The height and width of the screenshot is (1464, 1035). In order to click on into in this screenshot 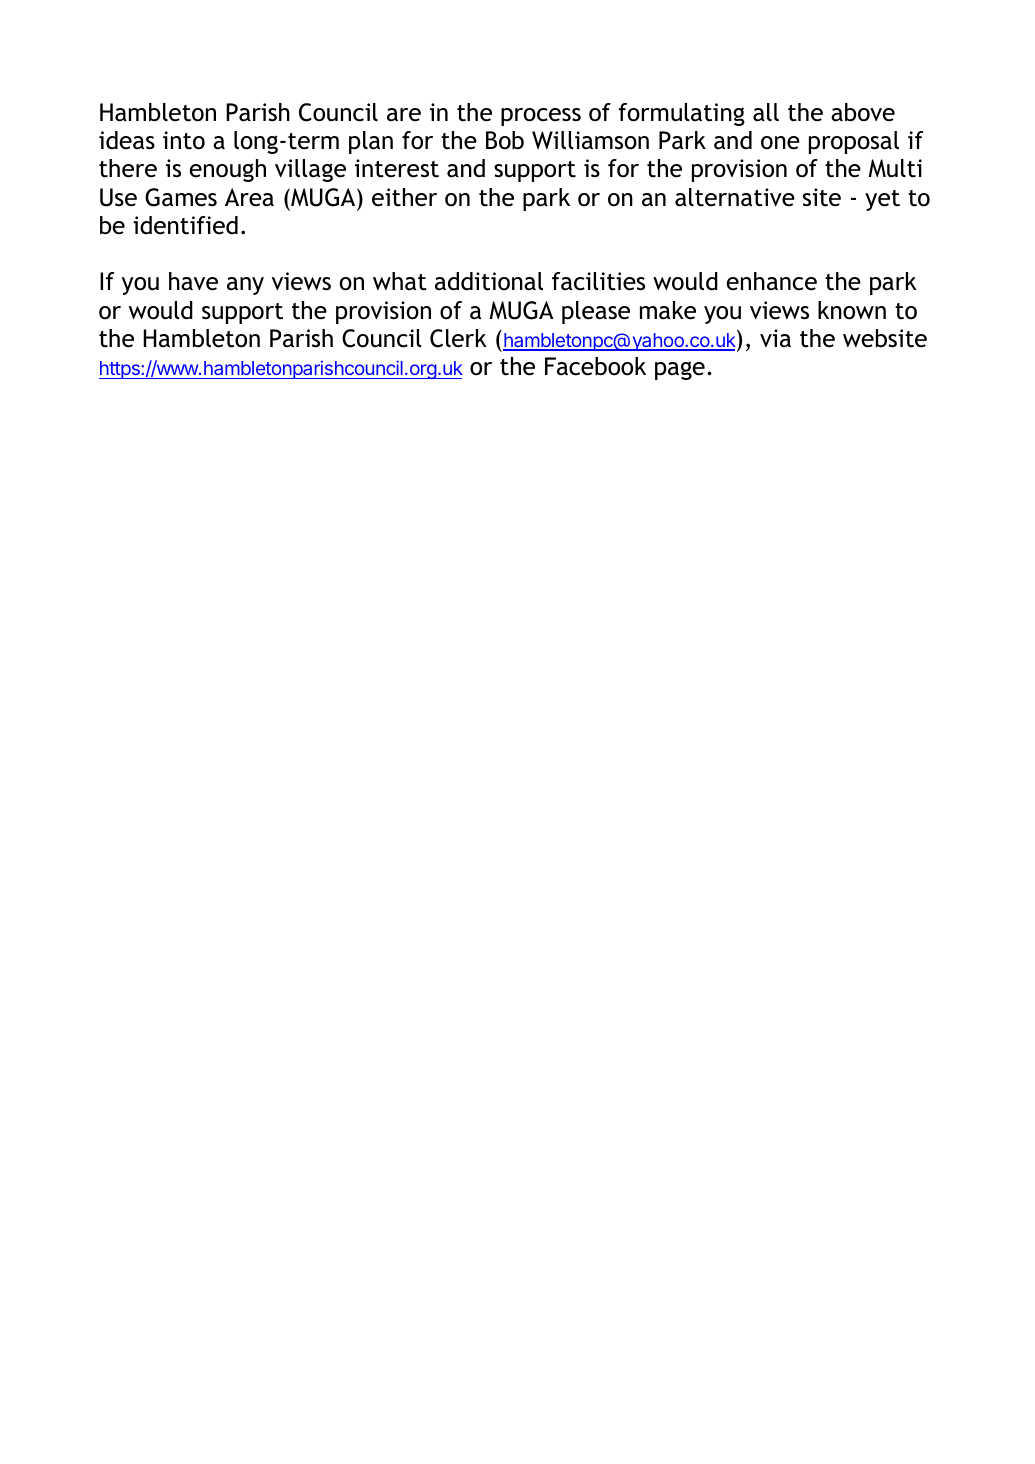, I will do `click(184, 140)`.
